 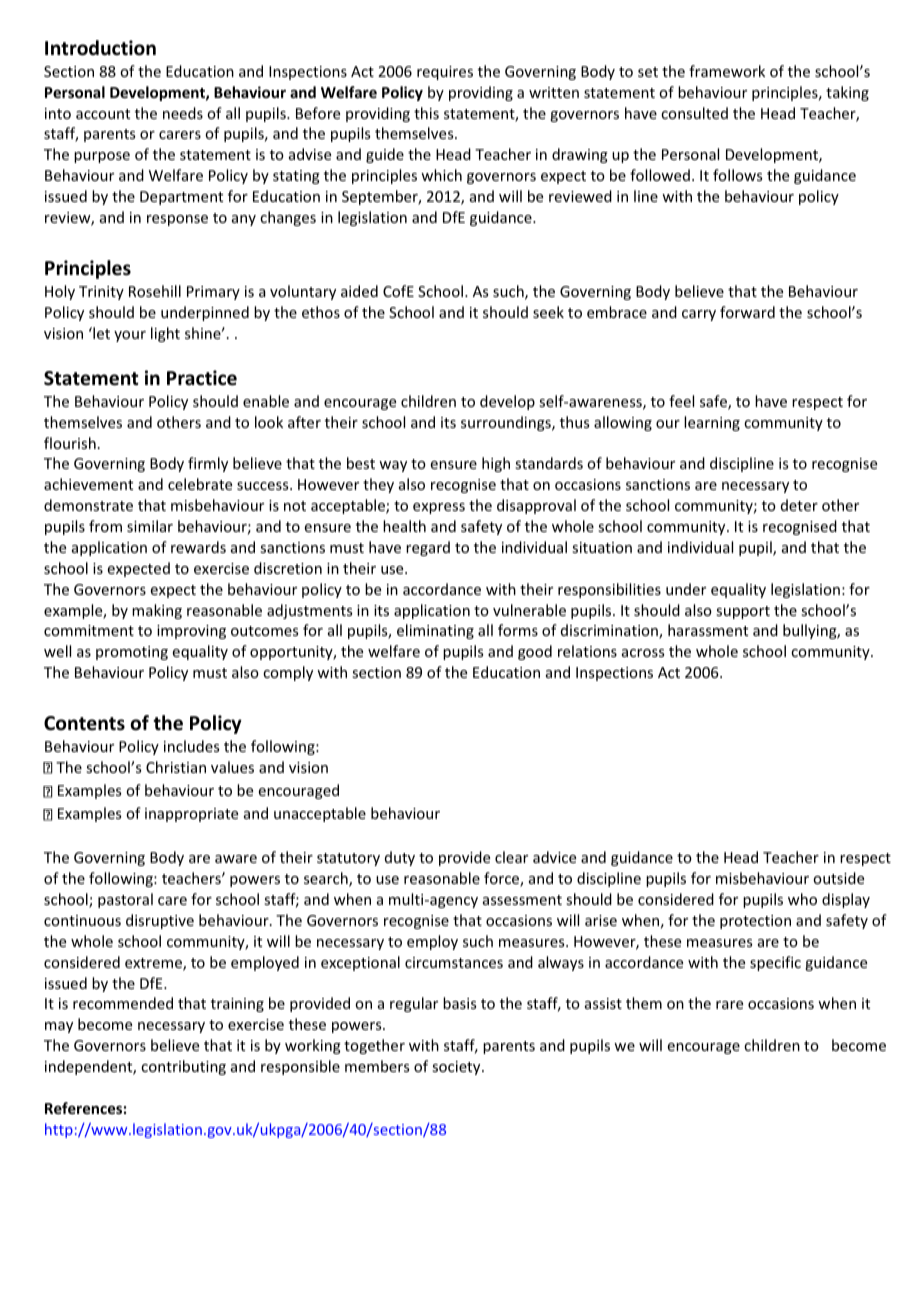 What do you see at coordinates (729, 1005) in the document?
I see `rare` at bounding box center [729, 1005].
